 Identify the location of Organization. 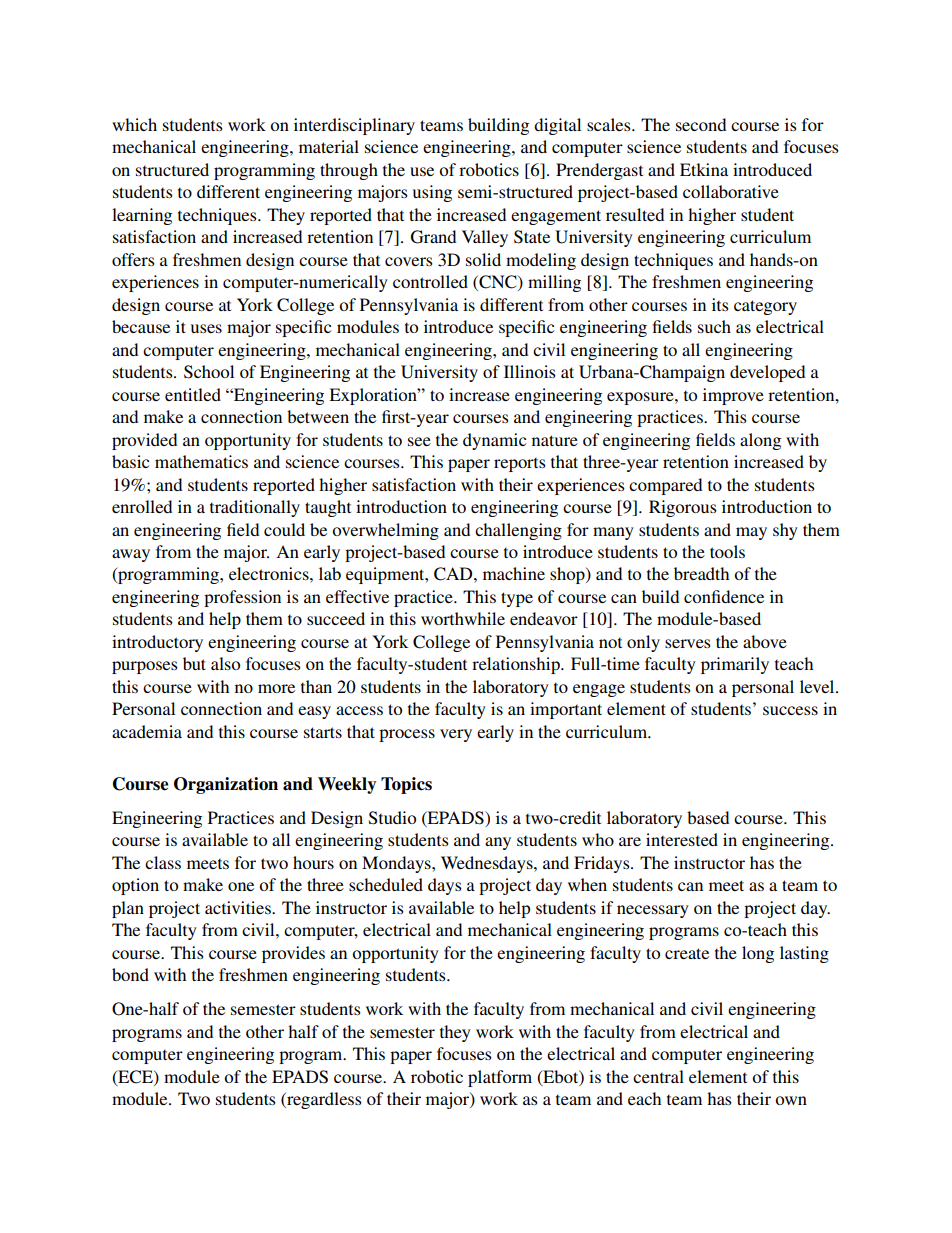
(226, 785).
